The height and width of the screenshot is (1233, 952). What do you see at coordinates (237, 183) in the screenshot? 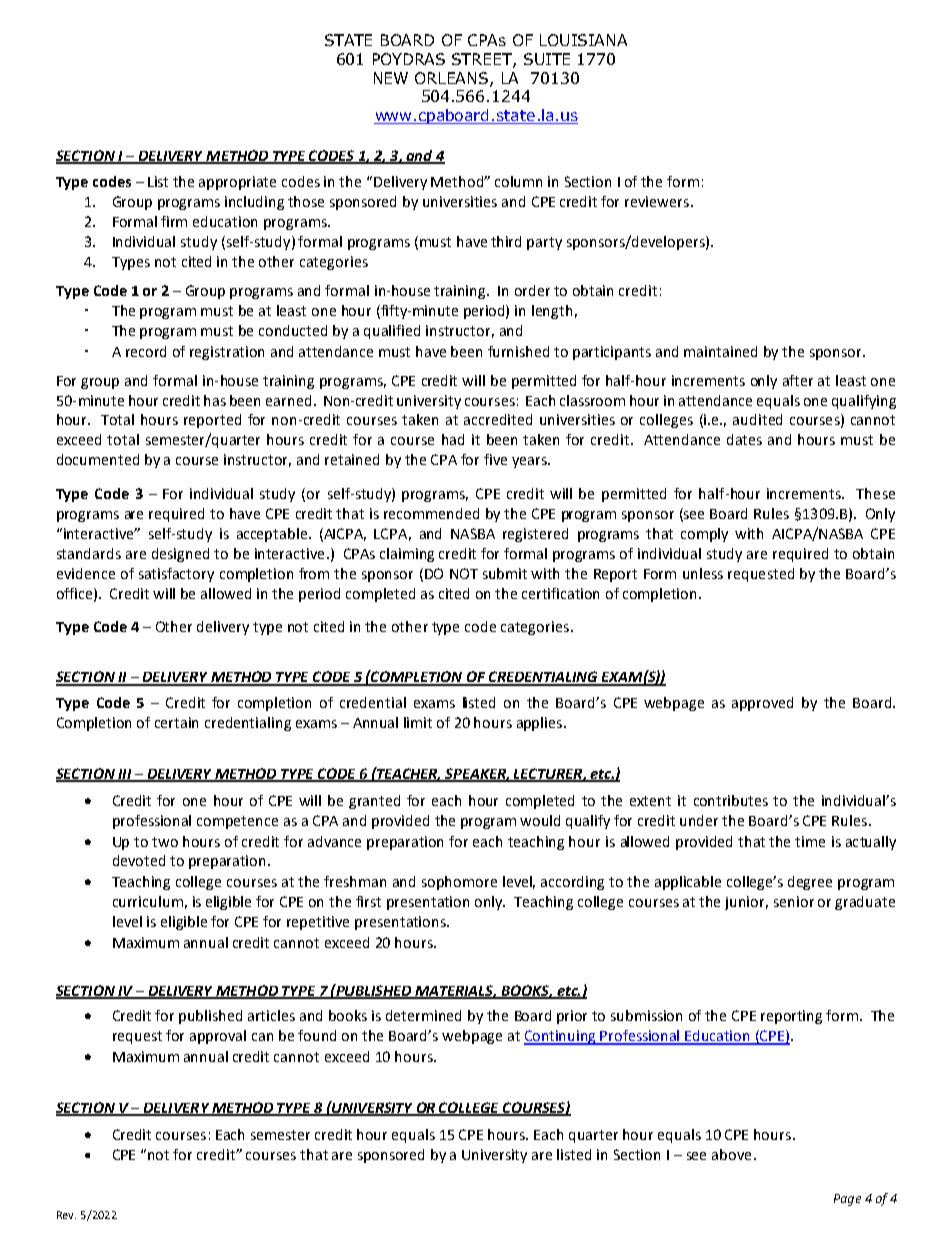
I see `appropriate` at bounding box center [237, 183].
